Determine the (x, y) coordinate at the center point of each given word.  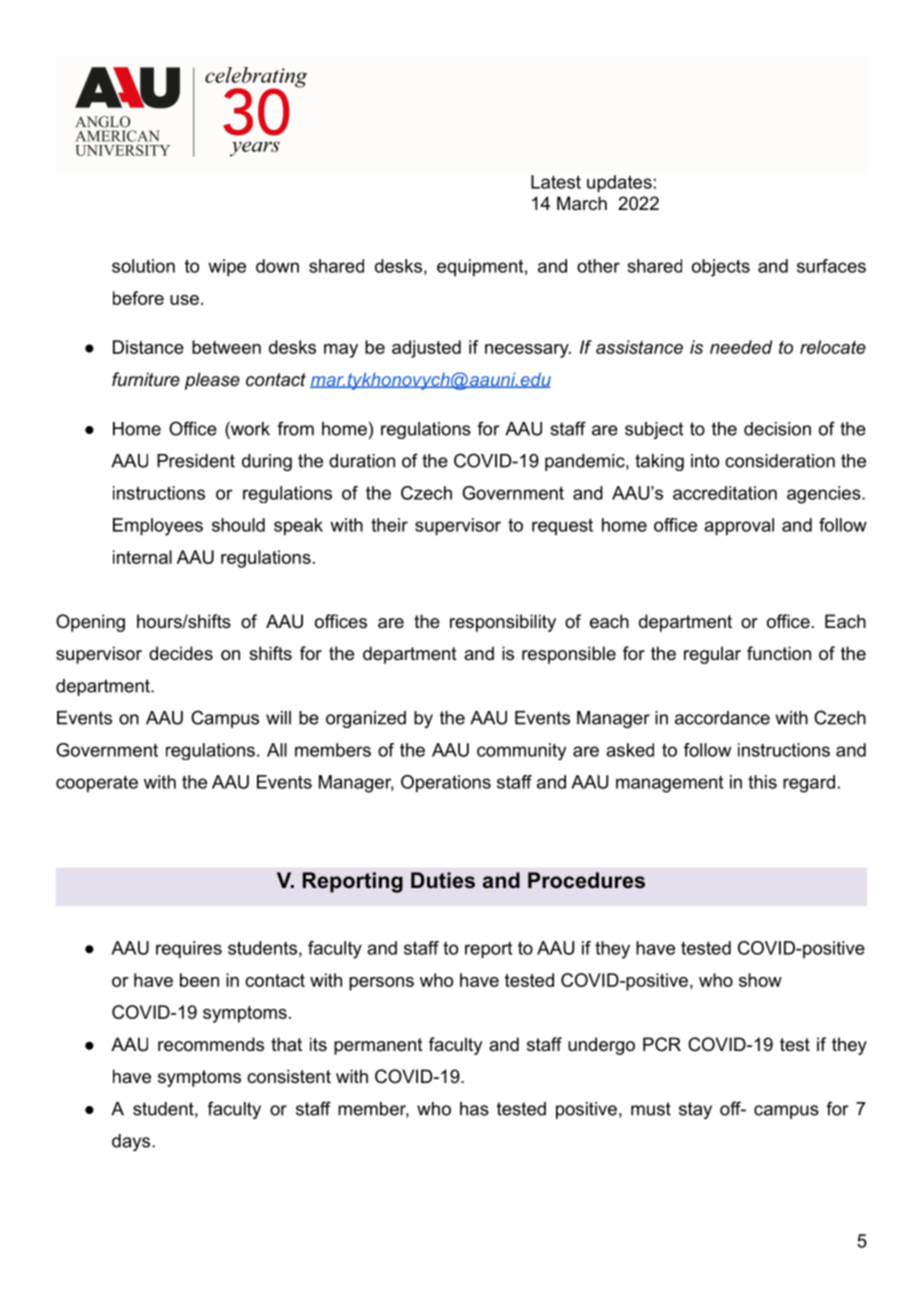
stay (695, 1110)
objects (721, 268)
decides (181, 653)
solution (143, 266)
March (582, 203)
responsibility (503, 623)
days (132, 1142)
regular (712, 655)
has (474, 1109)
